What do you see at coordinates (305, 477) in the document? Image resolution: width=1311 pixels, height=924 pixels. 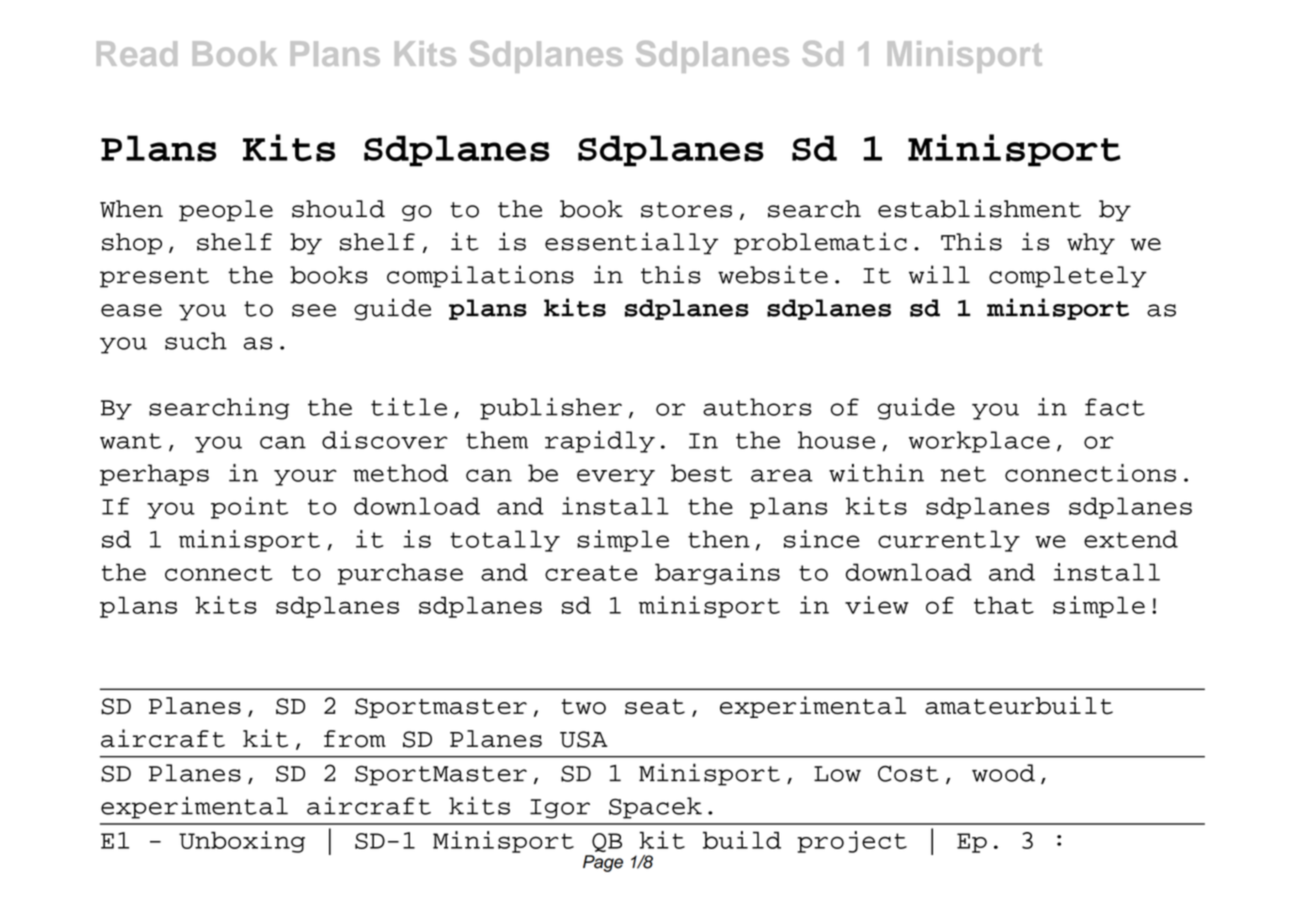 I see `your` at bounding box center [305, 477].
